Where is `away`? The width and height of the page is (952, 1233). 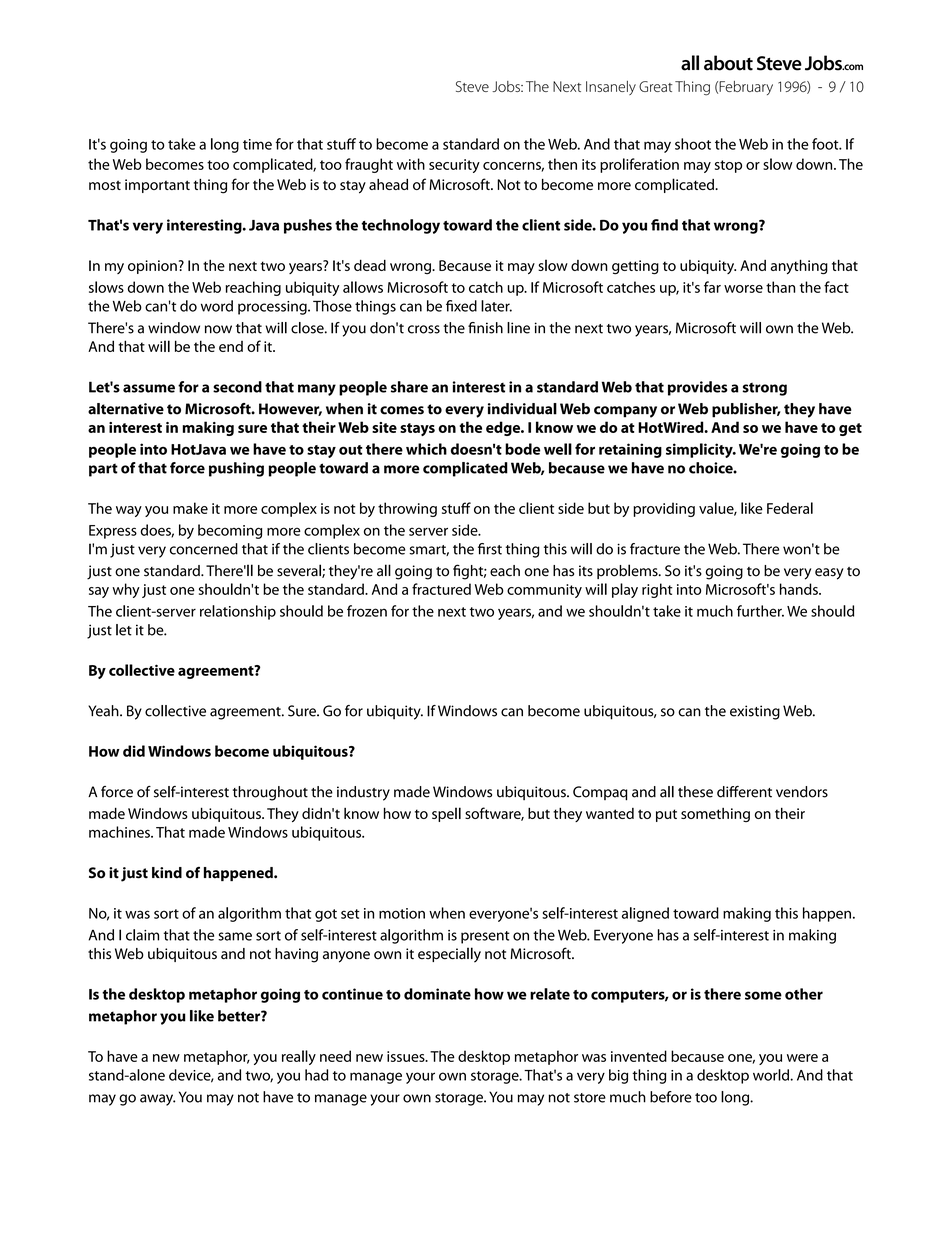
away is located at coordinates (157, 1100).
